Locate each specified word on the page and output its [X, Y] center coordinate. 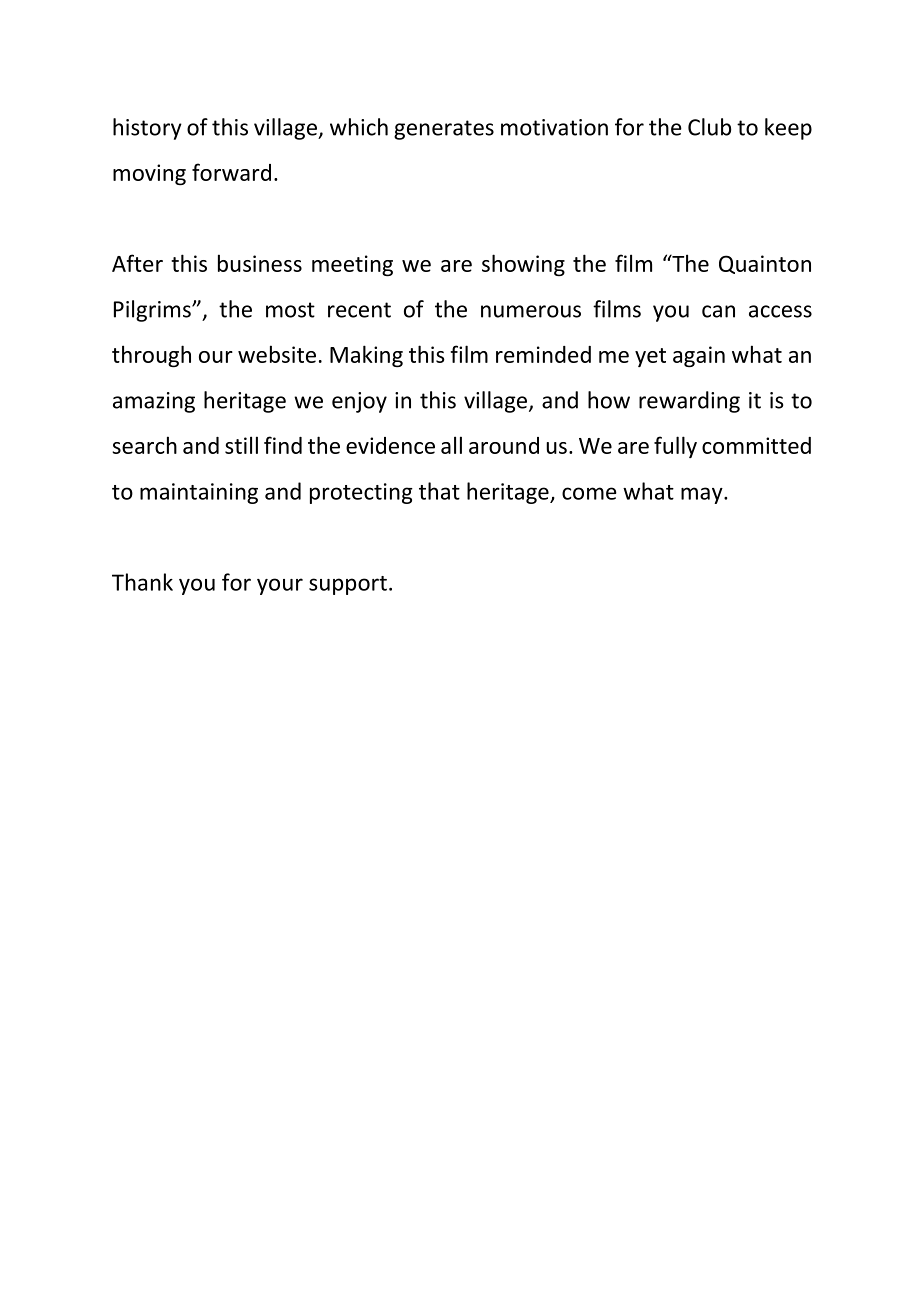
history [147, 129]
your [280, 586]
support [348, 585]
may [703, 495]
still [241, 445]
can [718, 311]
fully [675, 447]
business [260, 263]
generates [444, 130]
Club [709, 127]
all [451, 445]
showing [523, 265]
